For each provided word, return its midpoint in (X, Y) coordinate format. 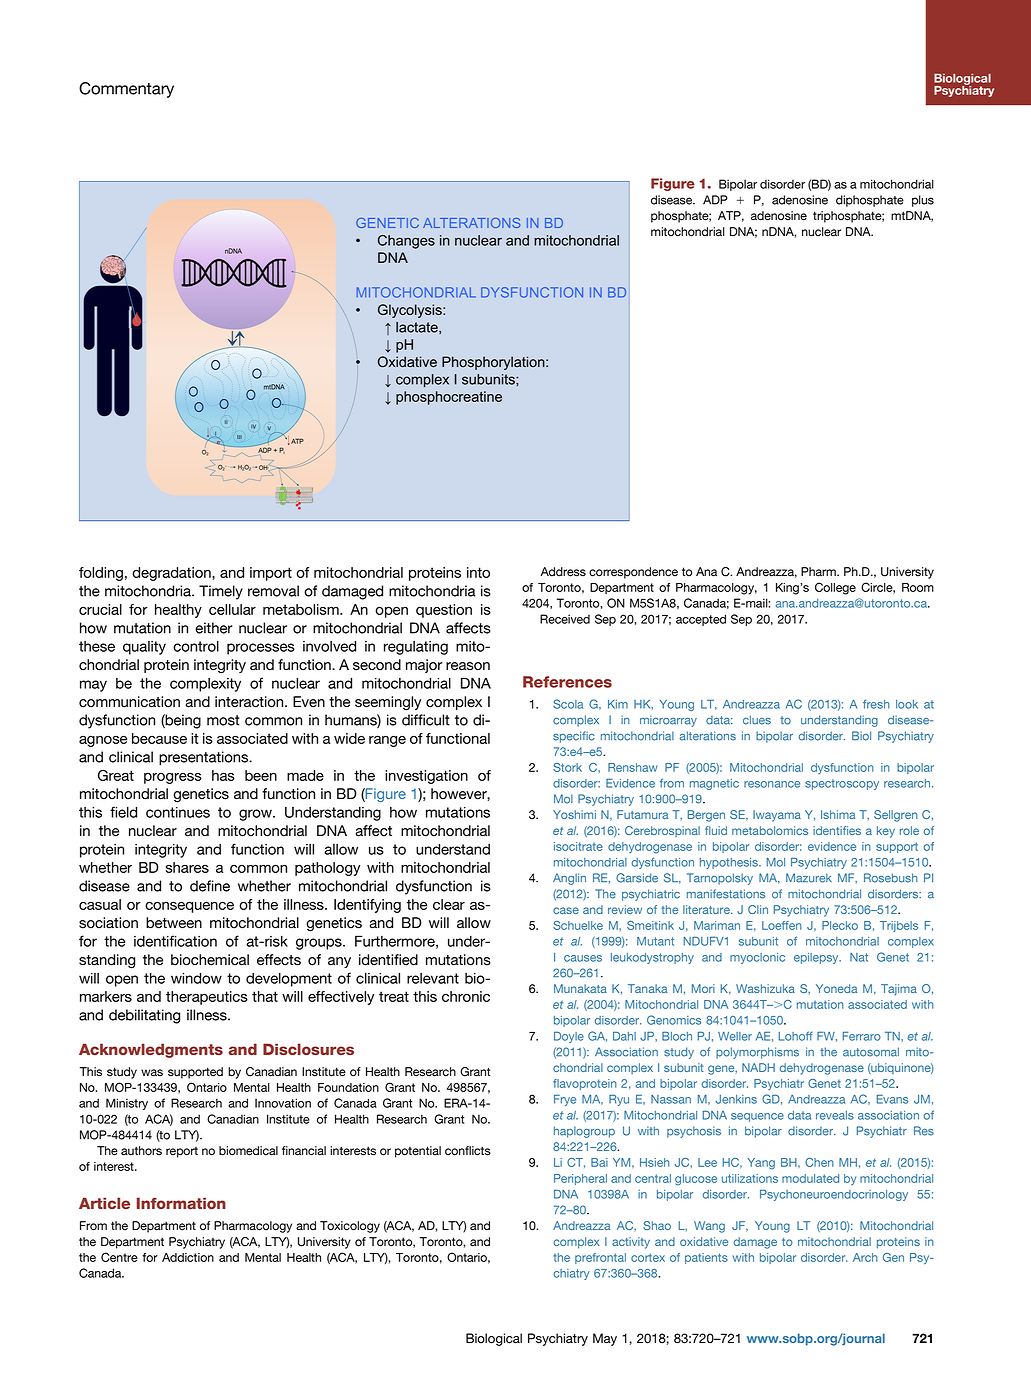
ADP (715, 200)
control (196, 646)
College (835, 588)
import (271, 574)
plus (923, 201)
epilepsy (817, 958)
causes (583, 958)
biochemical (210, 960)
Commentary (126, 90)
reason (468, 666)
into (478, 572)
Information (181, 1203)
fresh (876, 704)
